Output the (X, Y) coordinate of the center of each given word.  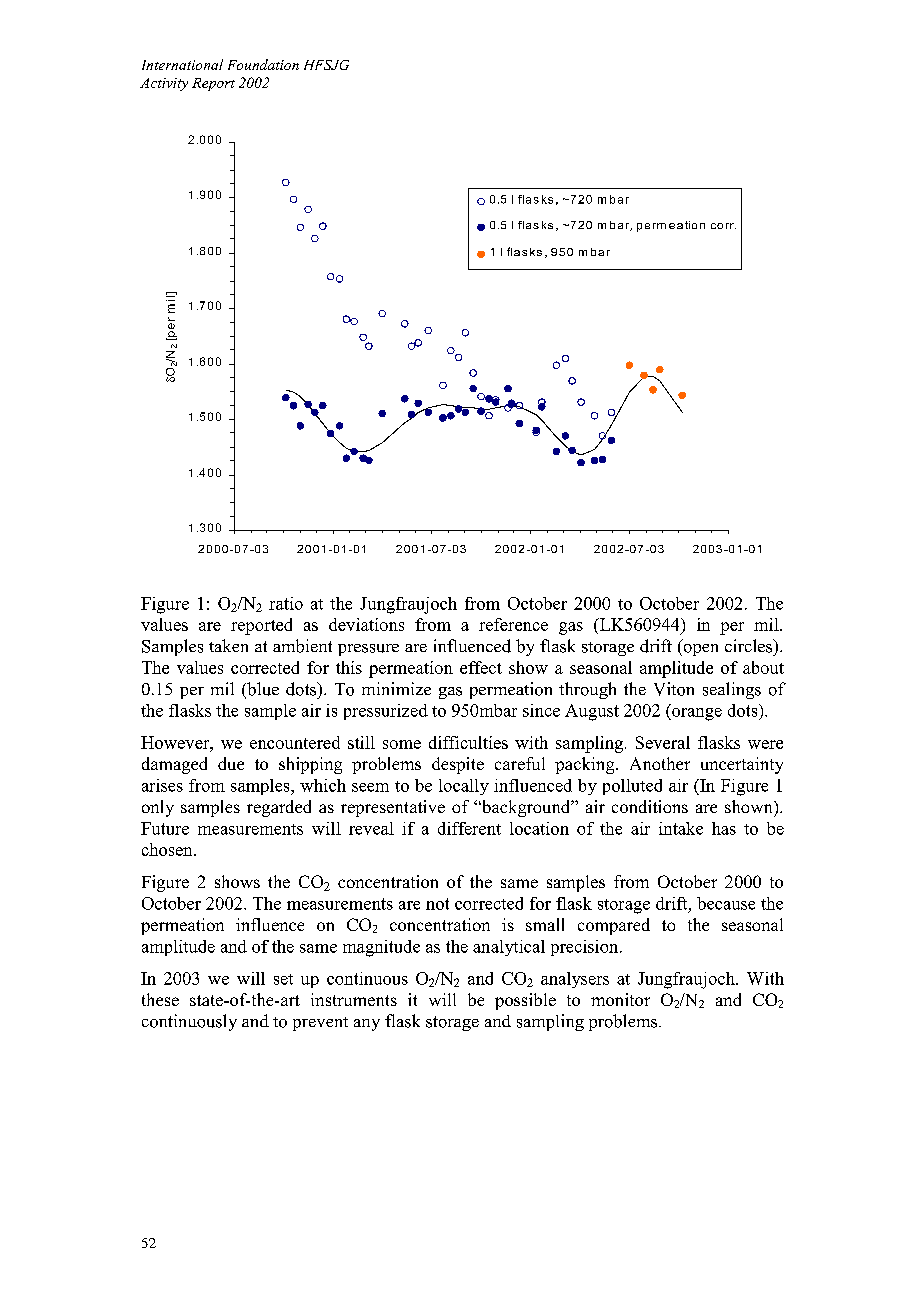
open (699, 650)
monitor (620, 999)
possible (525, 1001)
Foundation (263, 64)
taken (228, 645)
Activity (164, 84)
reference (513, 624)
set (283, 979)
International (182, 64)
